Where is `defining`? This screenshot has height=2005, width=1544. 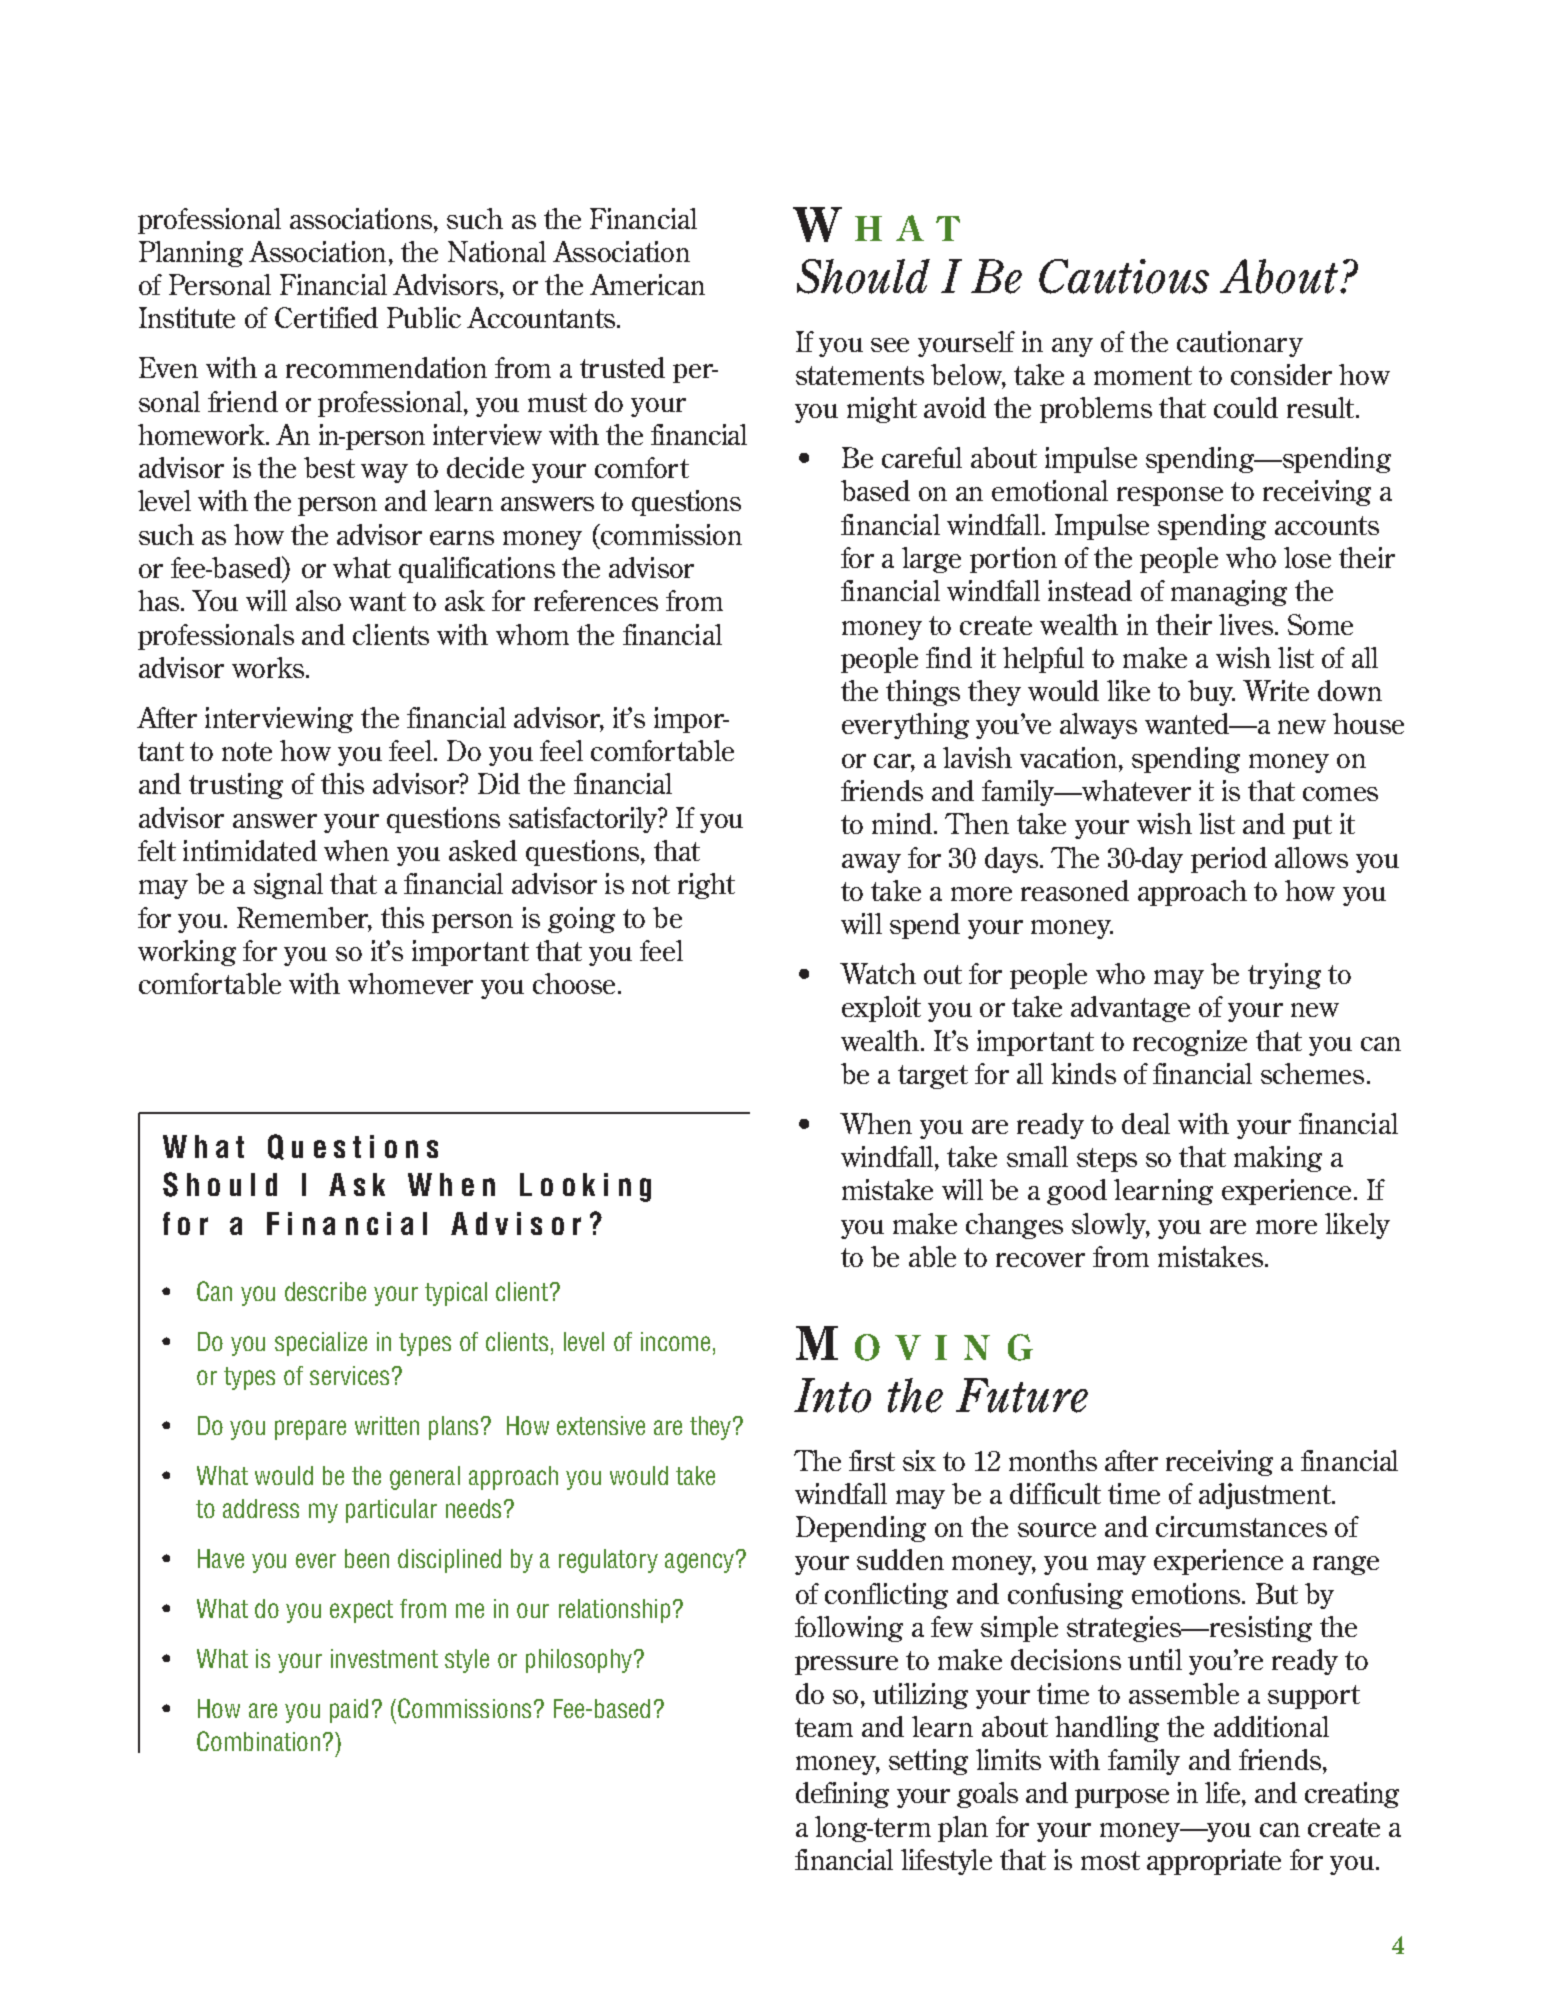
defining is located at coordinates (842, 1795).
